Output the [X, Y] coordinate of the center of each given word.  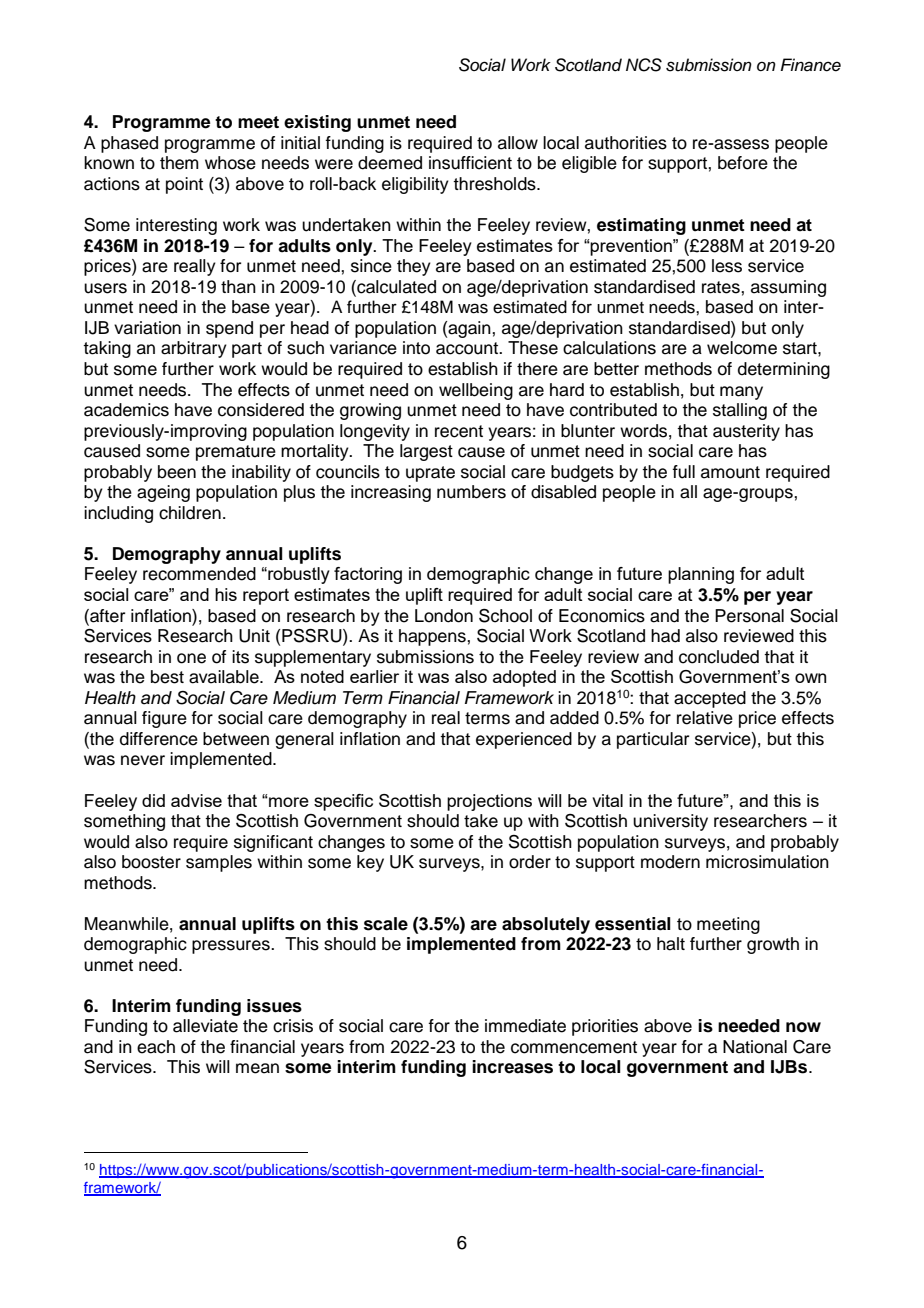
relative [705, 718]
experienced [524, 740]
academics [126, 410]
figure [164, 719]
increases [512, 1067]
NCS [644, 65]
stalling [740, 411]
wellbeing [476, 391]
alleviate [205, 1026]
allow [518, 143]
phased [129, 144]
